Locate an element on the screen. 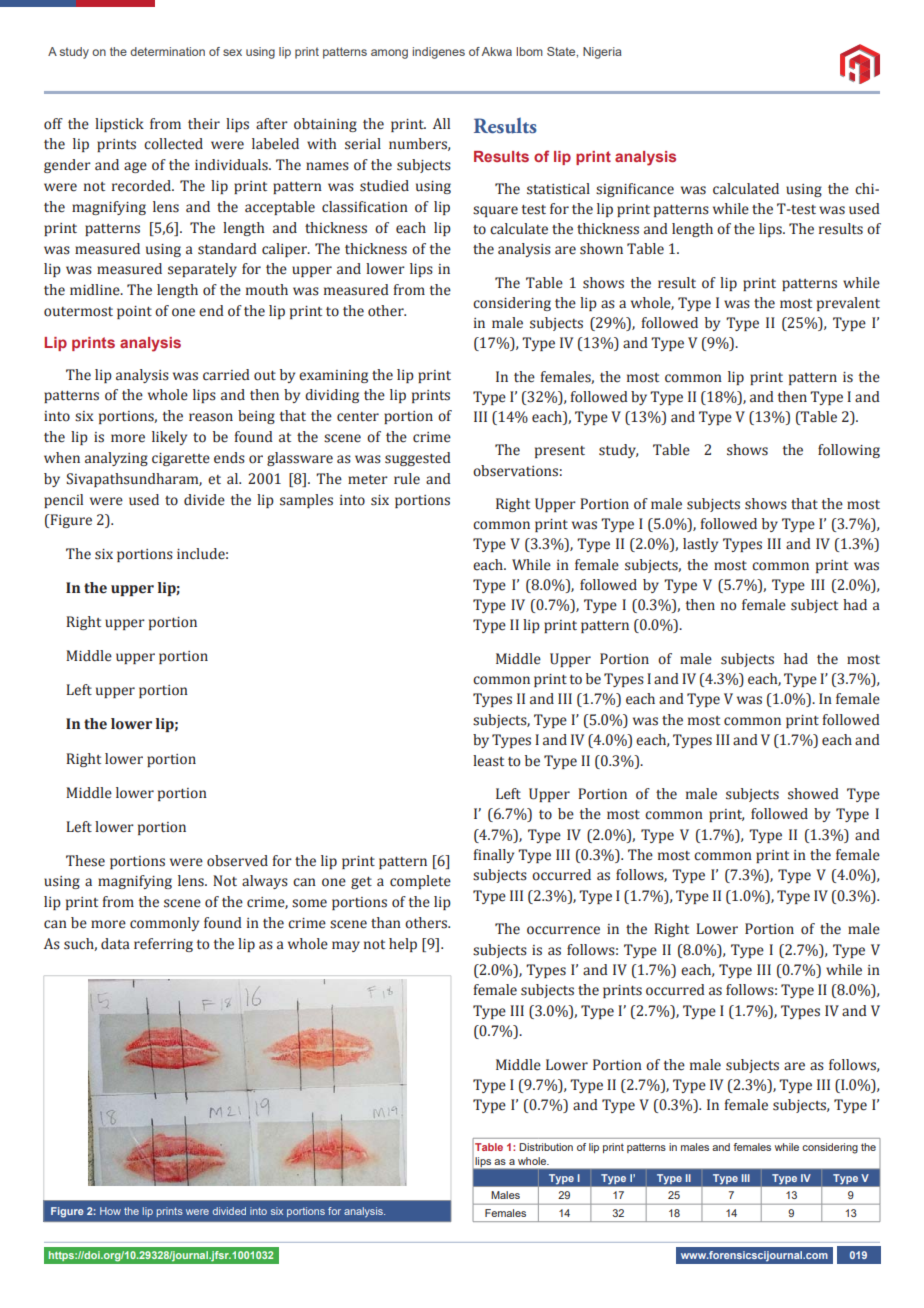 Image resolution: width=924 pixels, height=1308 pixels. Distribution is located at coordinates (546, 1147).
